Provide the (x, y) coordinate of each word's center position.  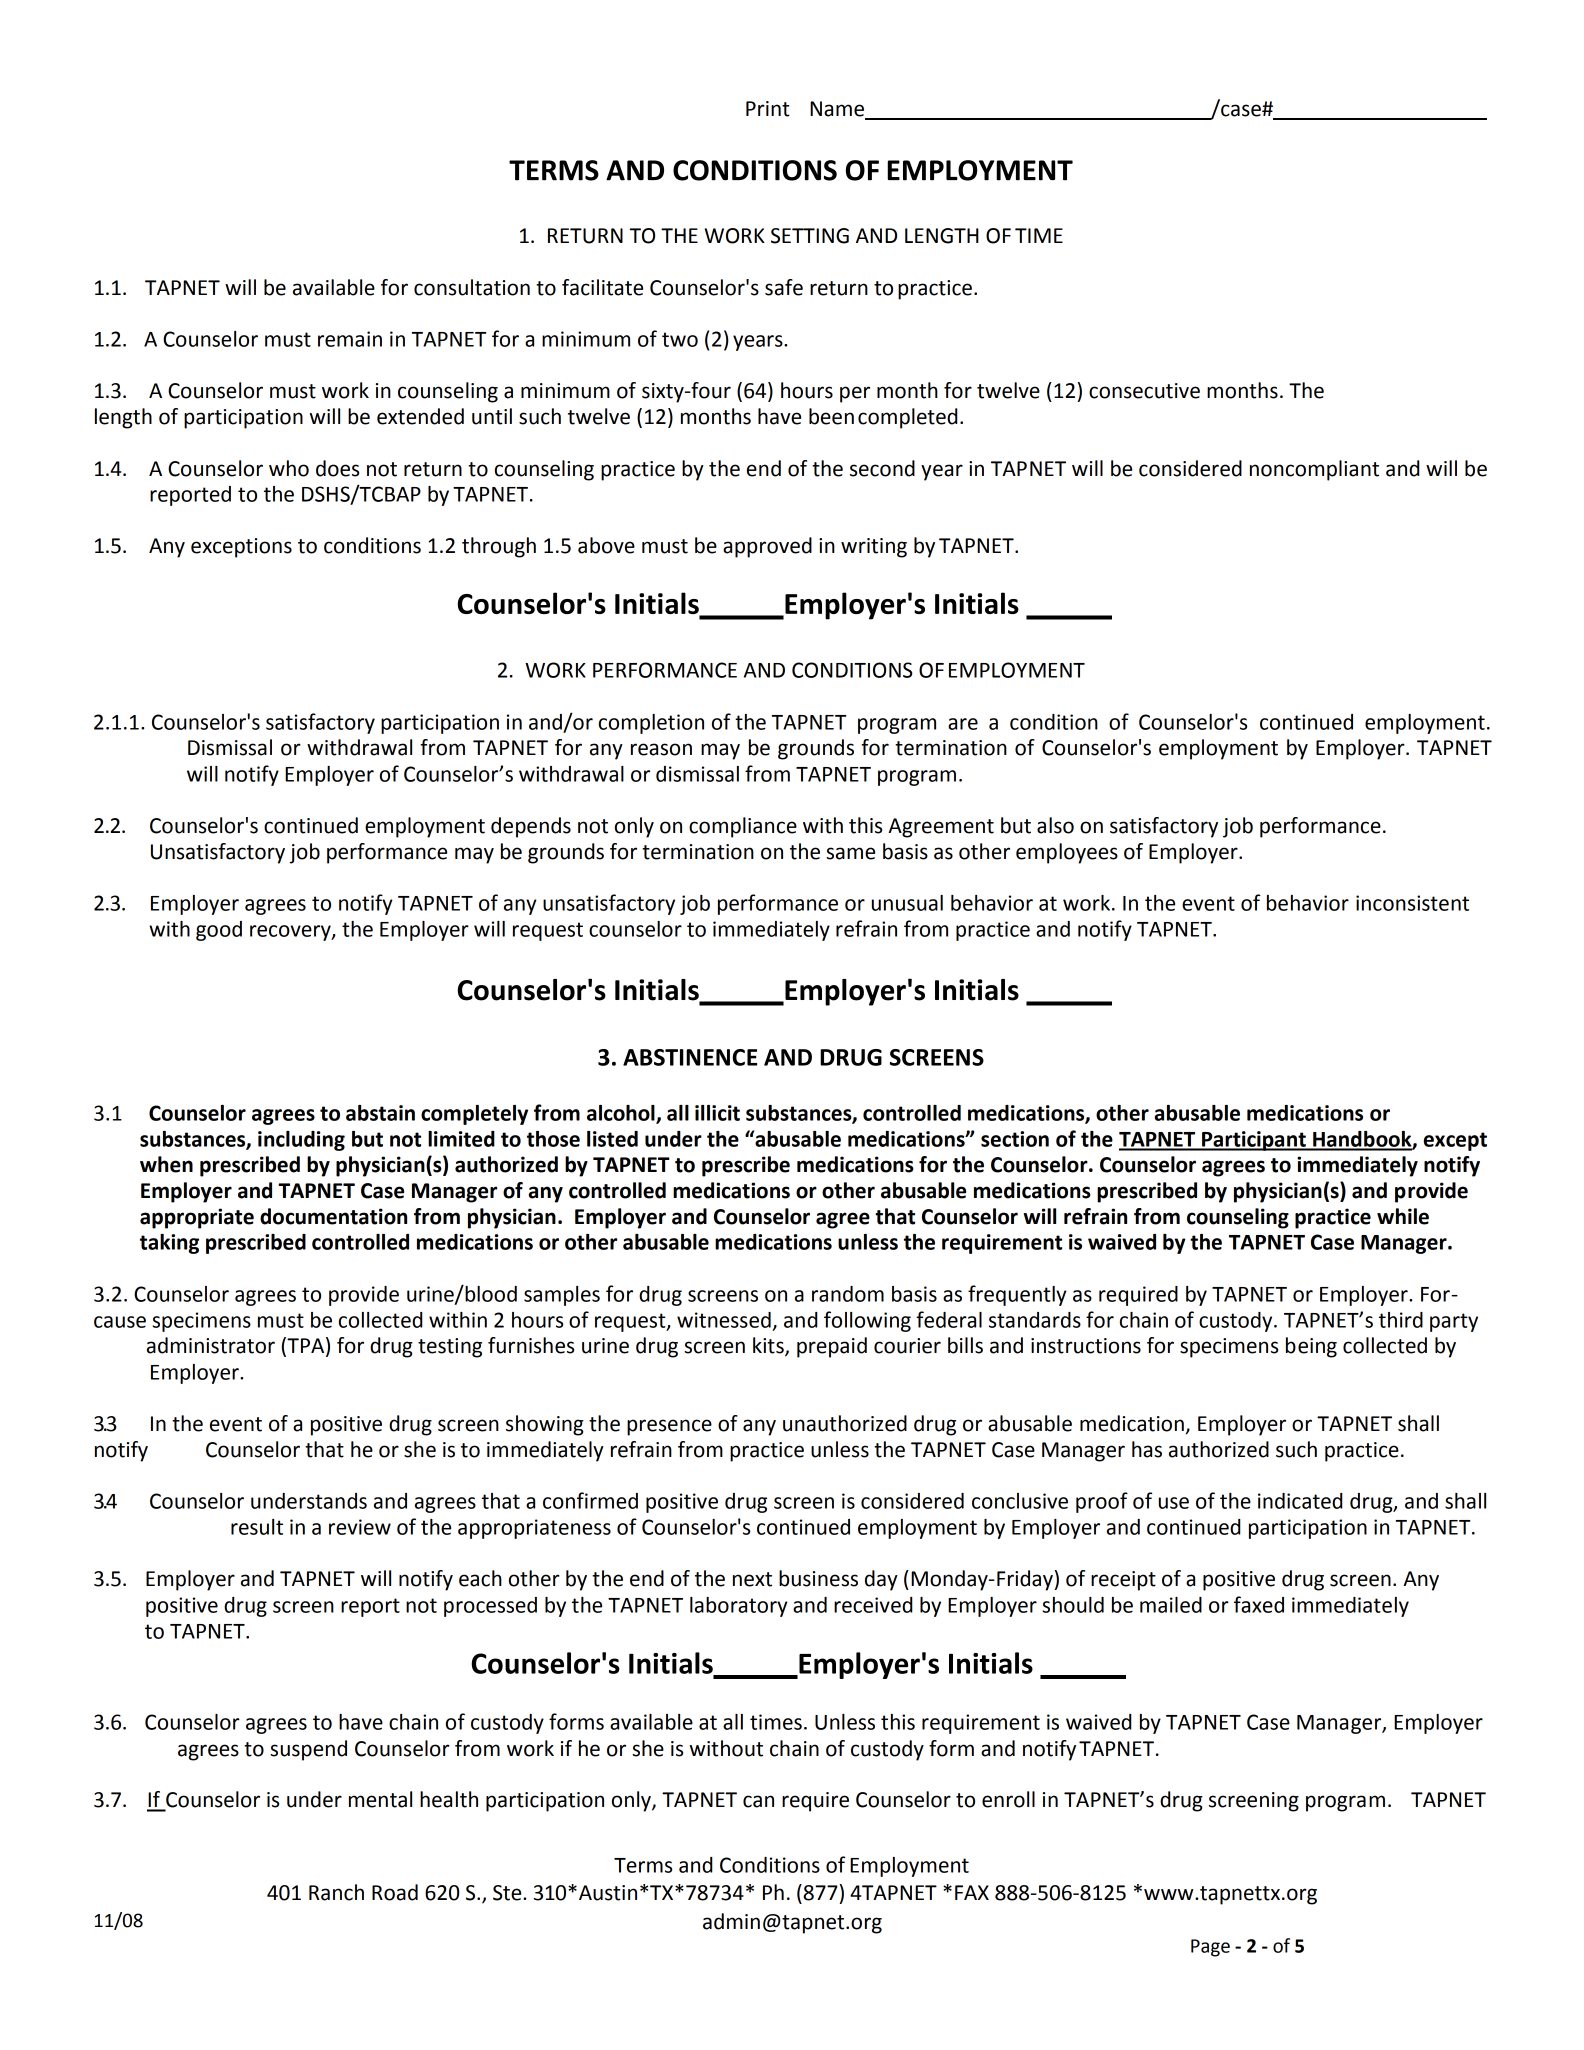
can (758, 1801)
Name (838, 110)
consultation (472, 287)
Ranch (336, 1892)
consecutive (1144, 391)
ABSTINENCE (690, 1057)
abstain (380, 1113)
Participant (1254, 1141)
